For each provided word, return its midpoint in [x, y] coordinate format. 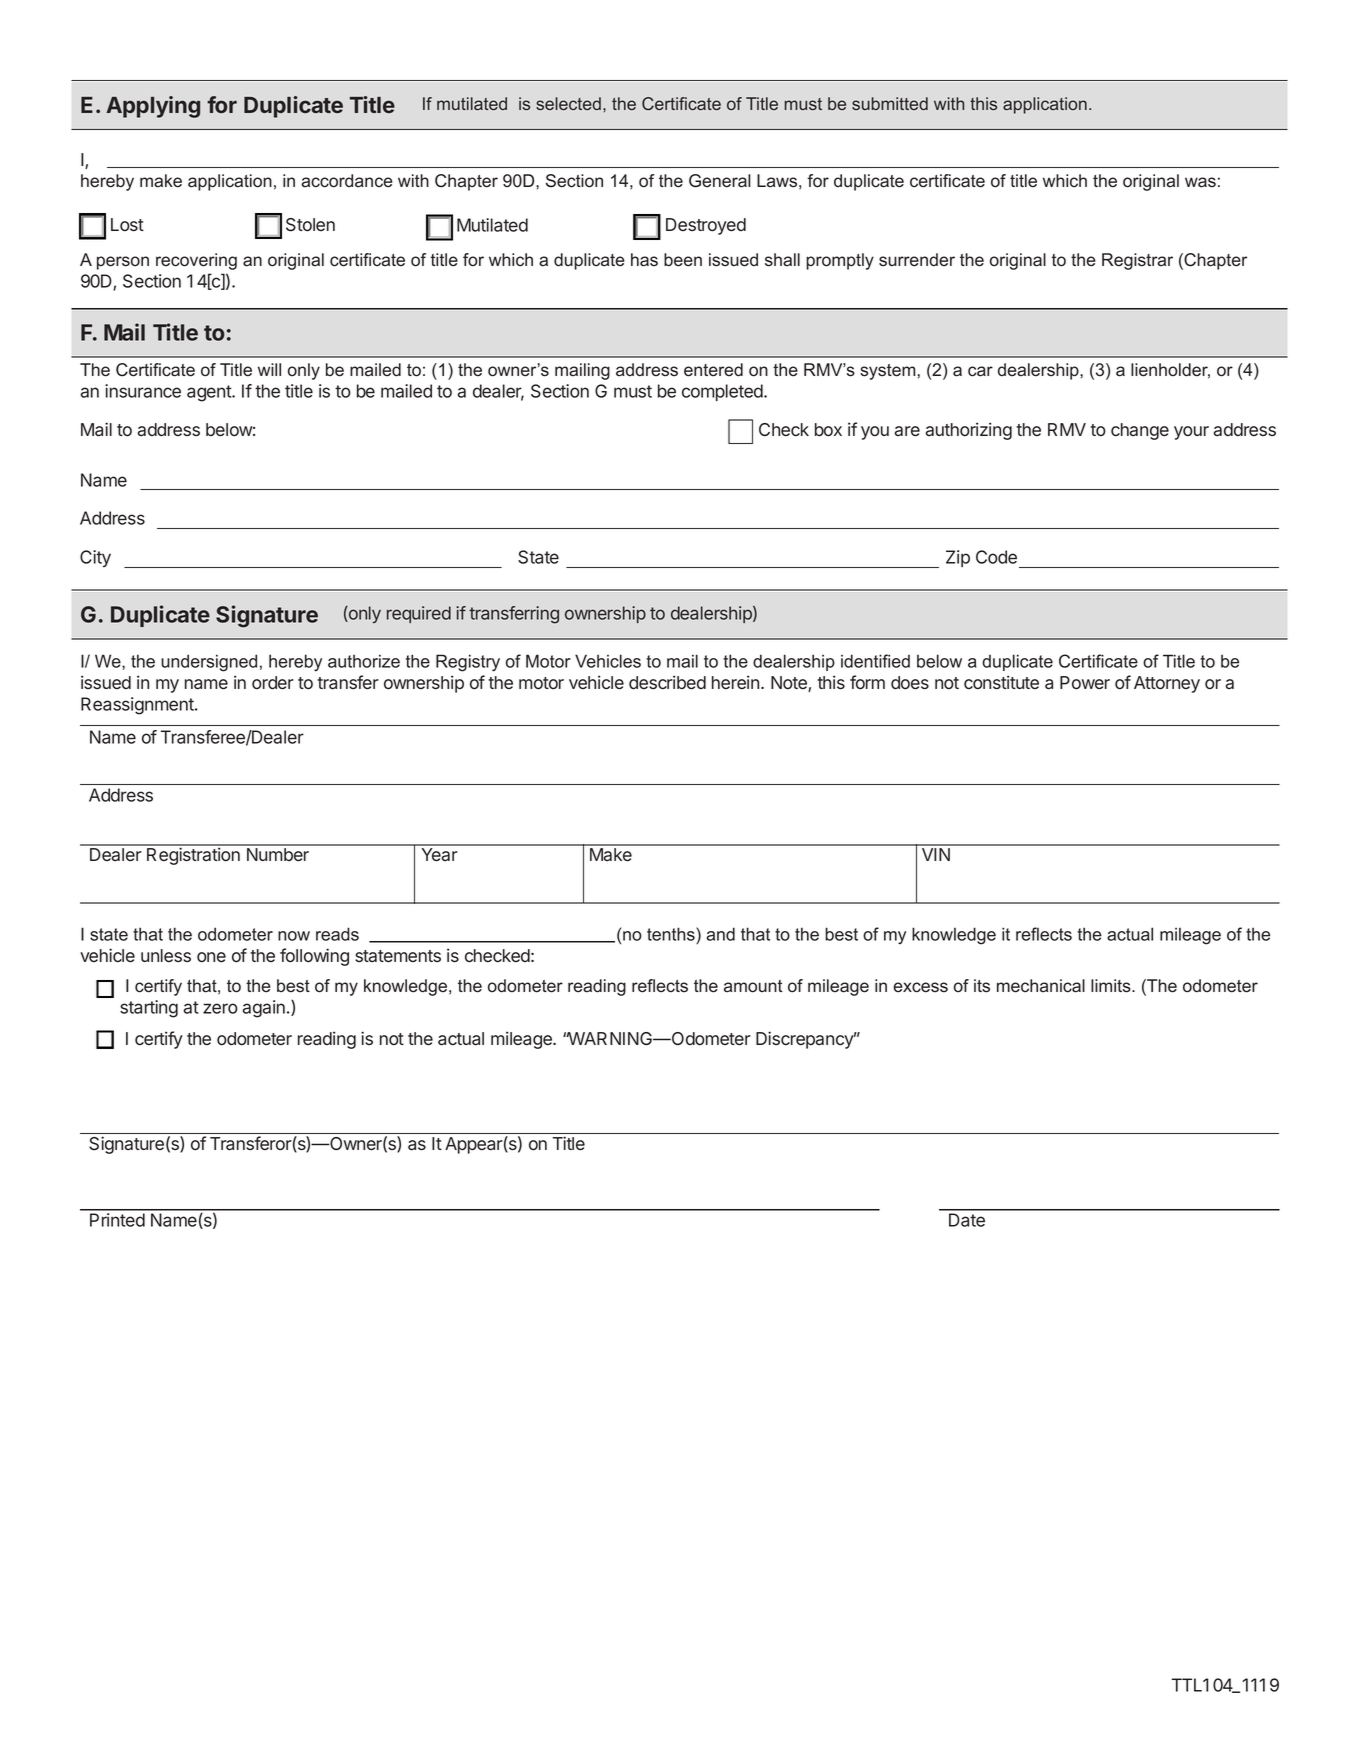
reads [337, 934]
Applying [153, 107]
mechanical [1041, 986]
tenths [672, 934]
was [1200, 182]
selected [568, 103]
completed [723, 392]
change [1140, 431]
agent [210, 393]
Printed [117, 1220]
